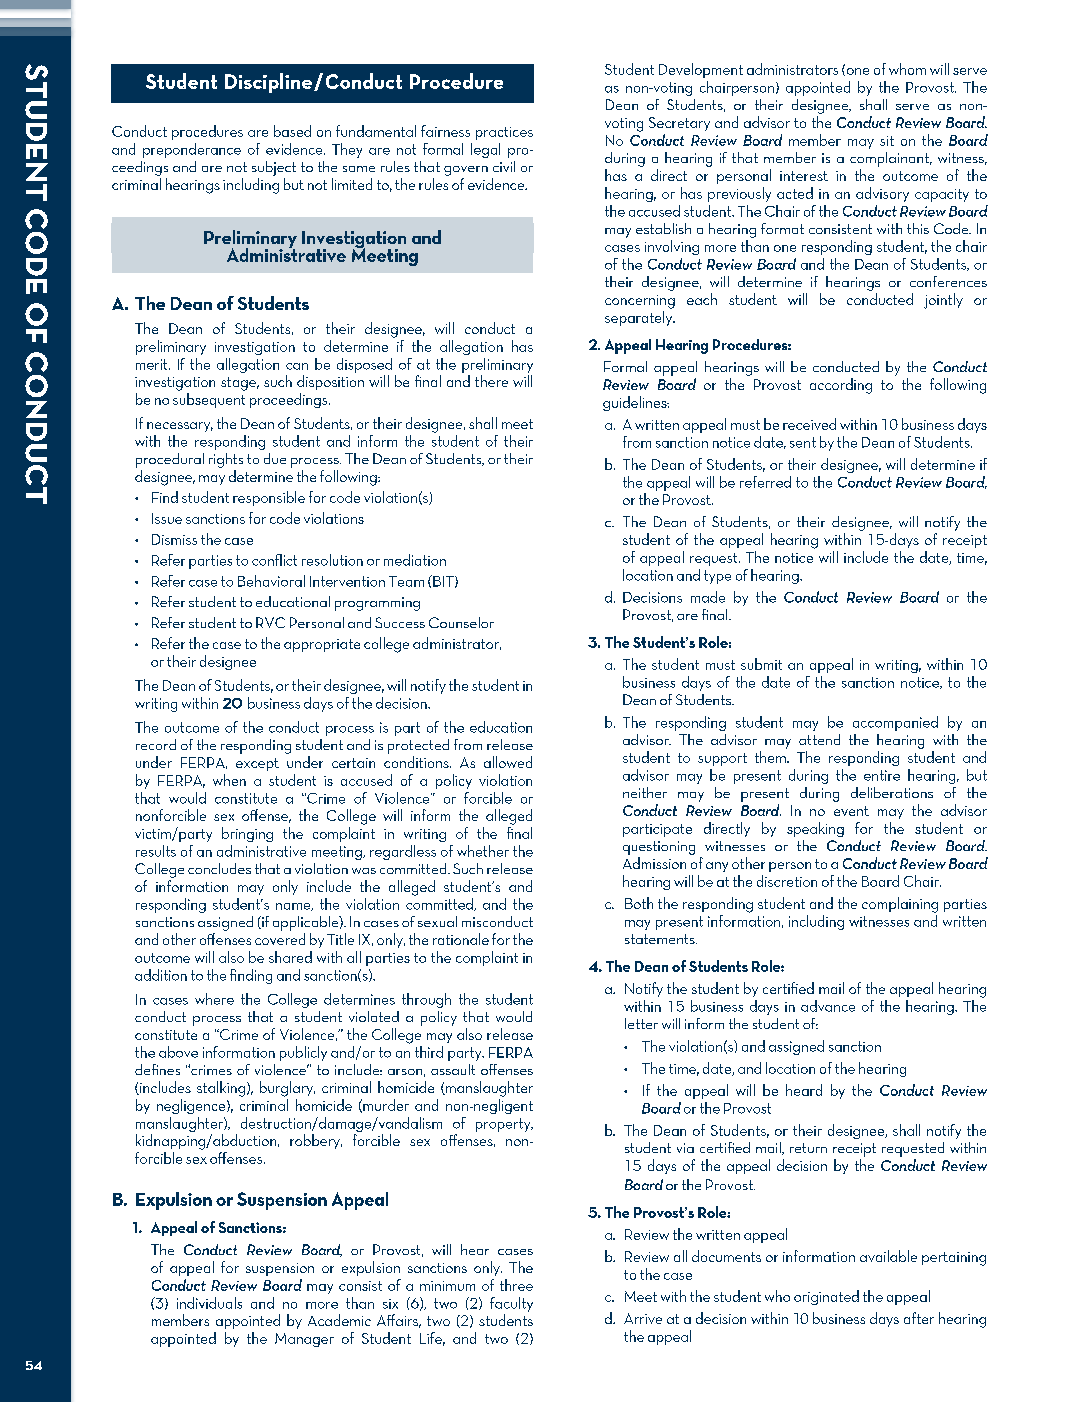 The width and height of the screenshot is (1083, 1402). Describe the element at coordinates (826, 1297) in the screenshot. I see `originated` at that location.
